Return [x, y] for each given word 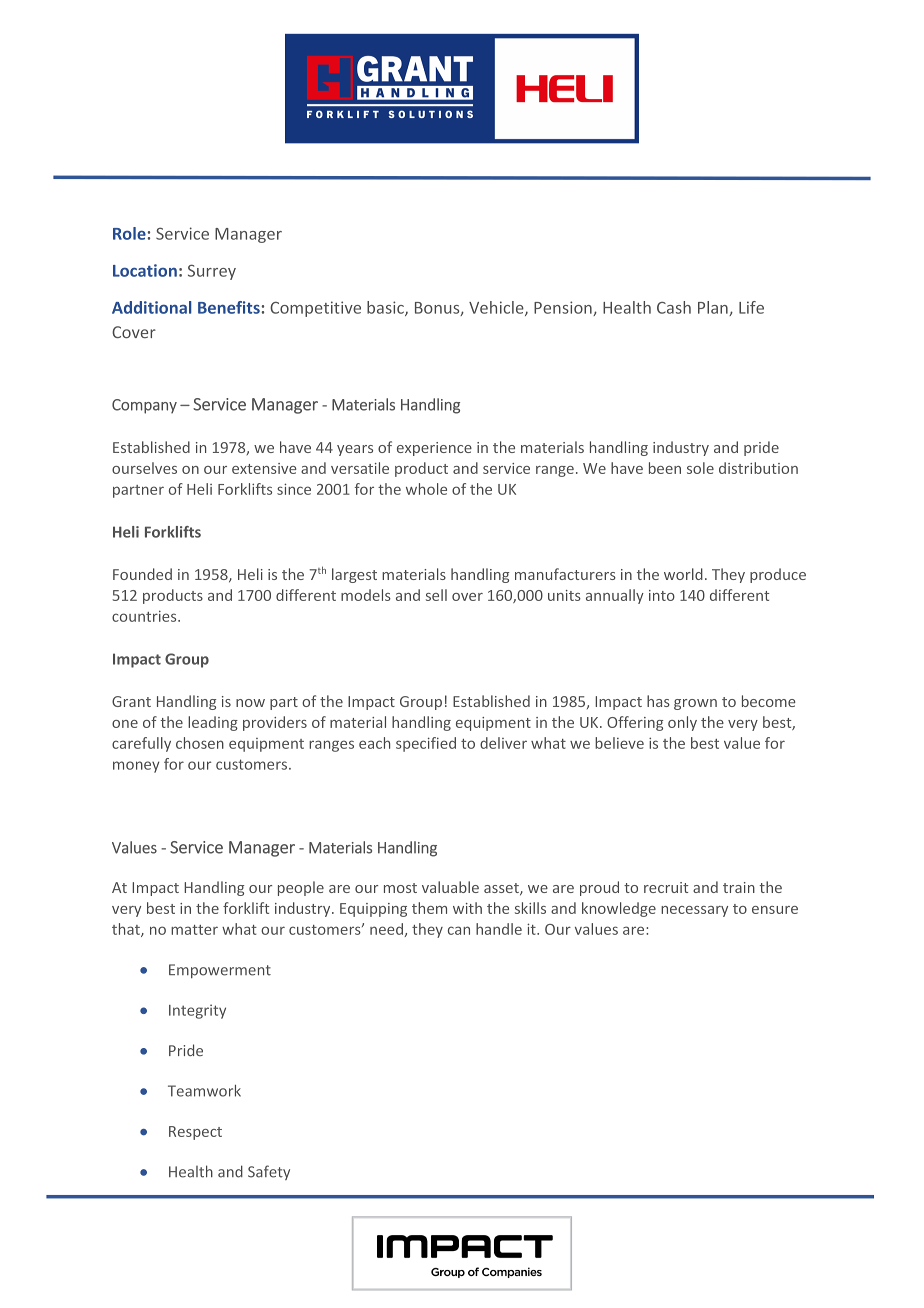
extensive [264, 468]
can [459, 930]
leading [213, 723]
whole [426, 489]
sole [700, 468]
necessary [694, 911]
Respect [195, 1133]
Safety [269, 1172]
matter [194, 930]
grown [695, 704]
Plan [714, 308]
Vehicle [497, 308]
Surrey [212, 272]
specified [426, 744]
